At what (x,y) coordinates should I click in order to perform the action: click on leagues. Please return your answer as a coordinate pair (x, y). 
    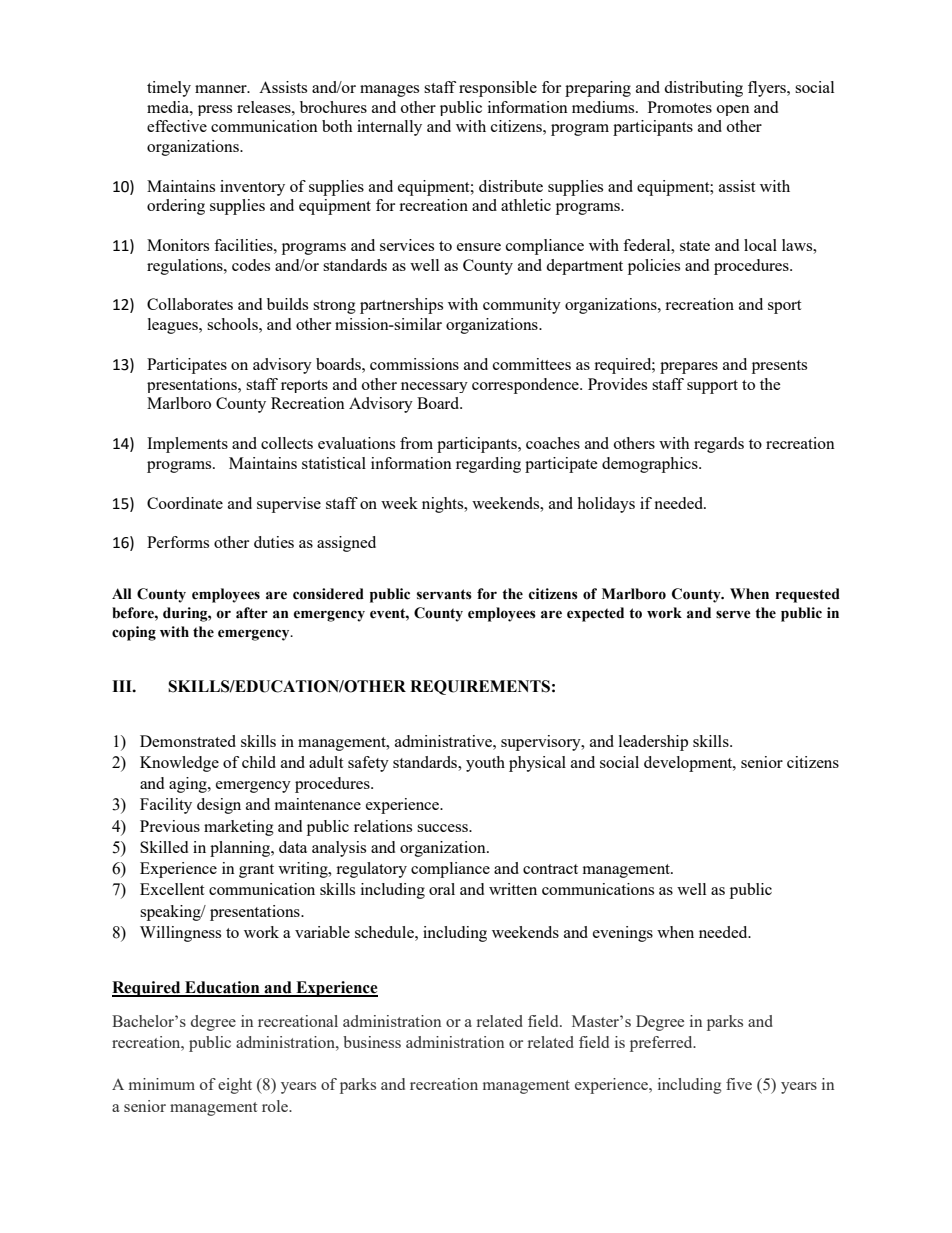
    Looking at the image, I should click on (174, 326).
